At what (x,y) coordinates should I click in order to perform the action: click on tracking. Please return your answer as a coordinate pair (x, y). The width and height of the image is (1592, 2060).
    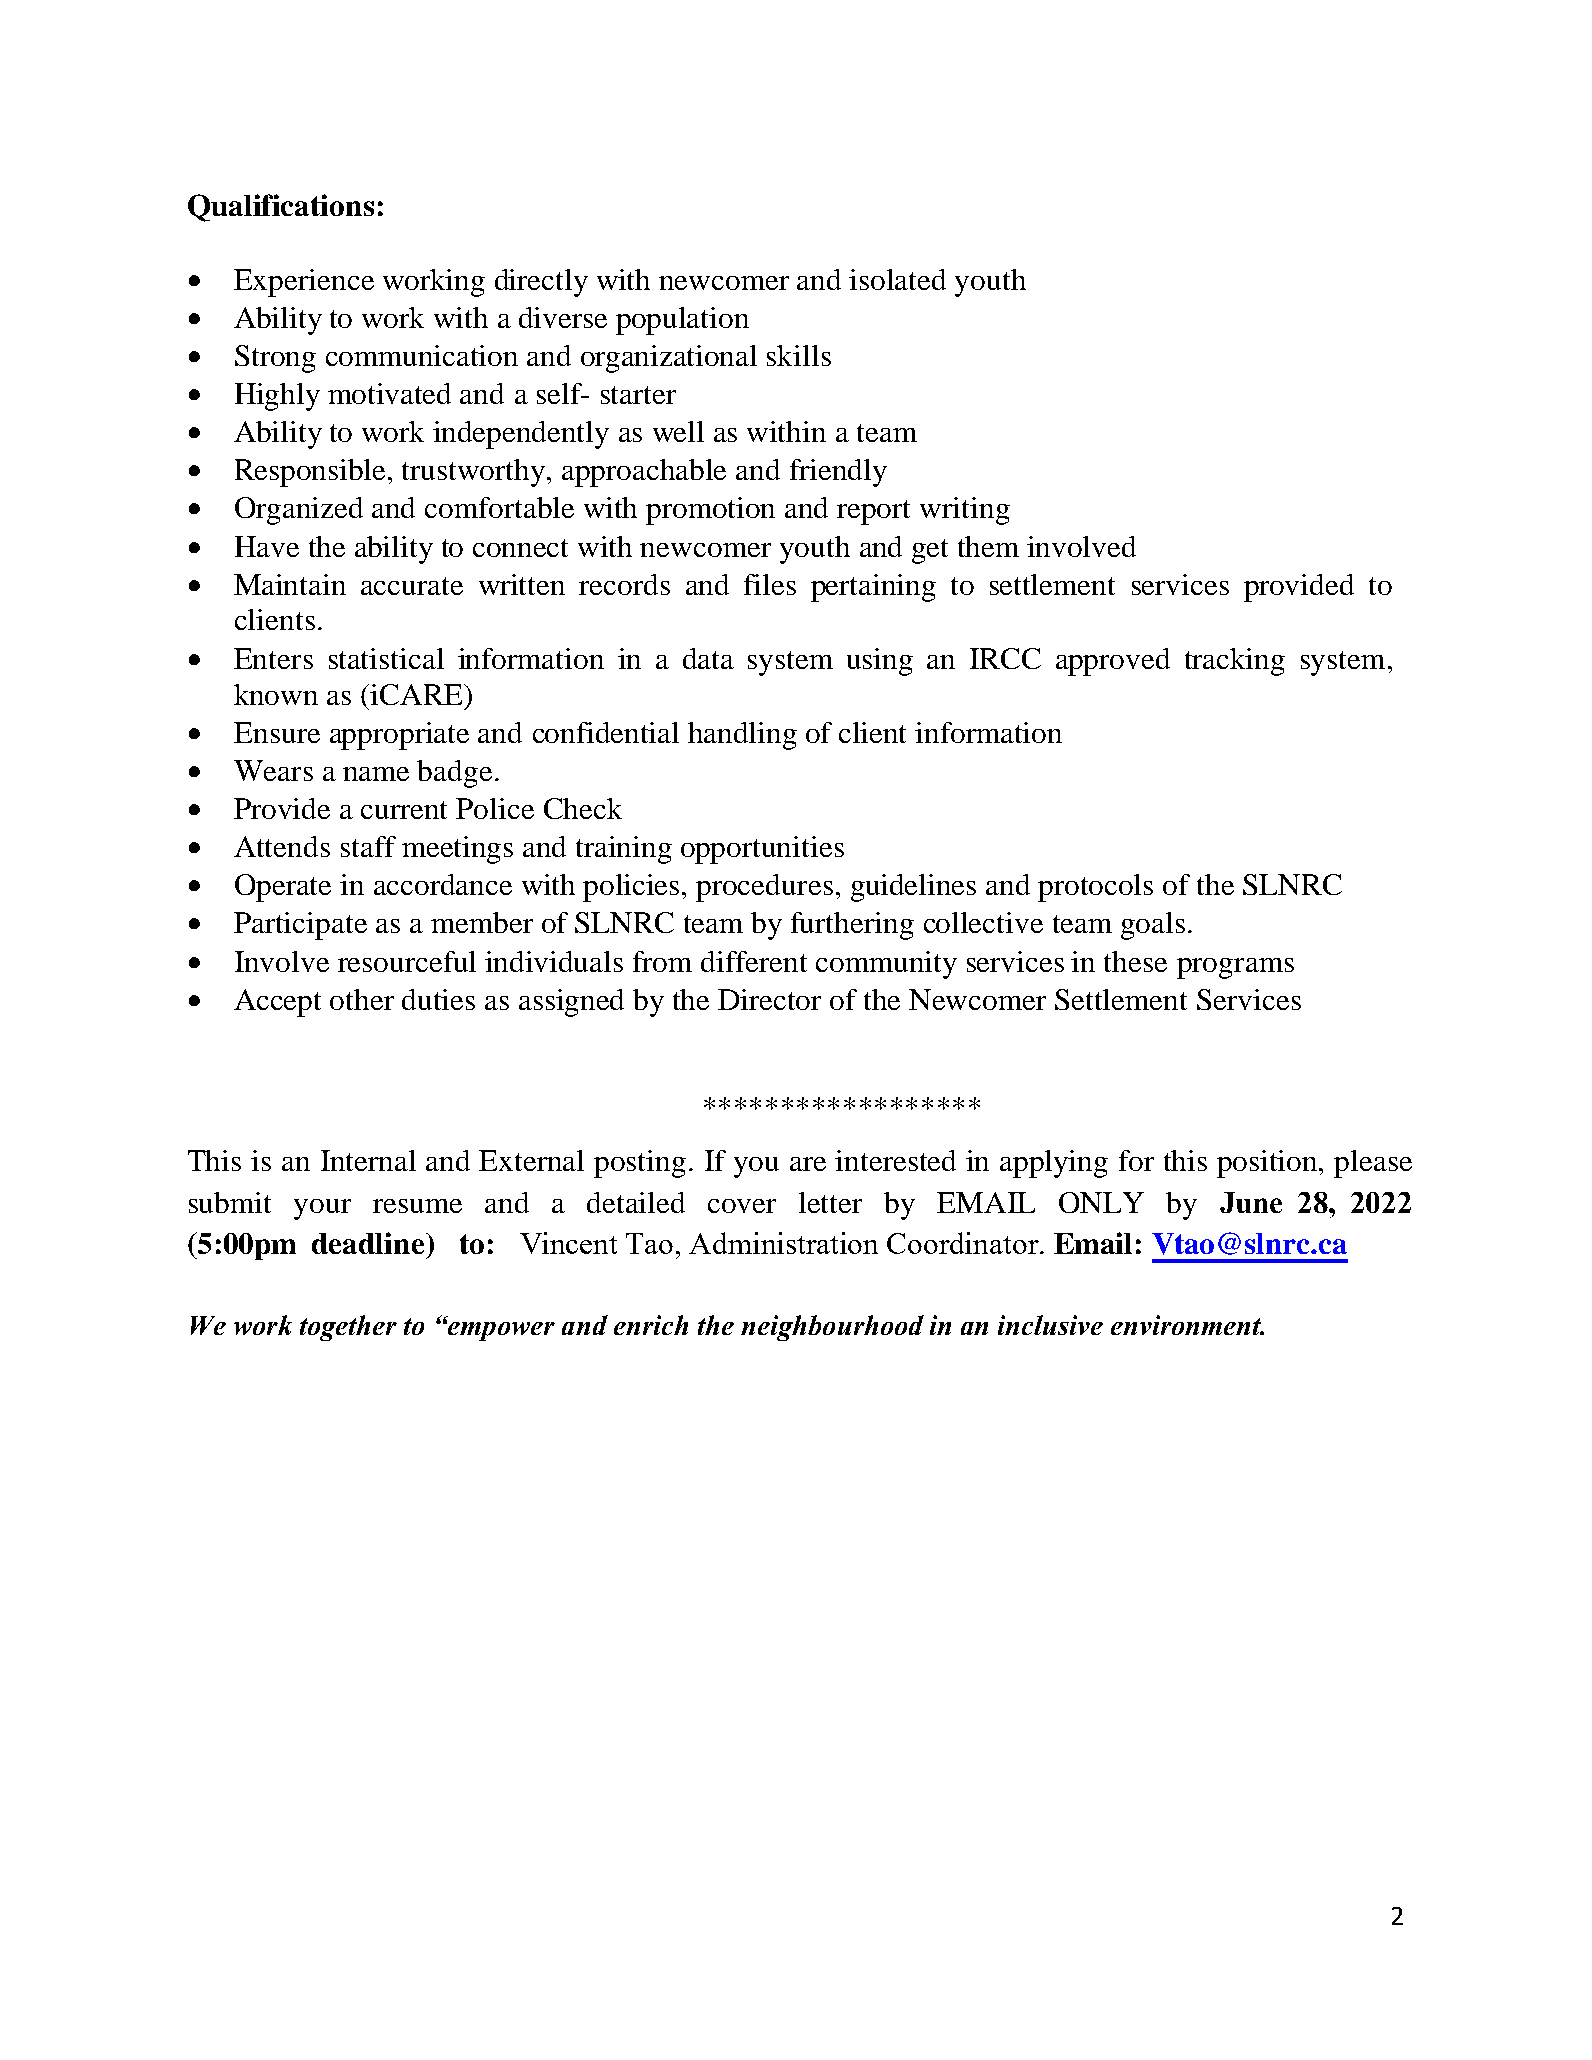
    Looking at the image, I should click on (1235, 662).
